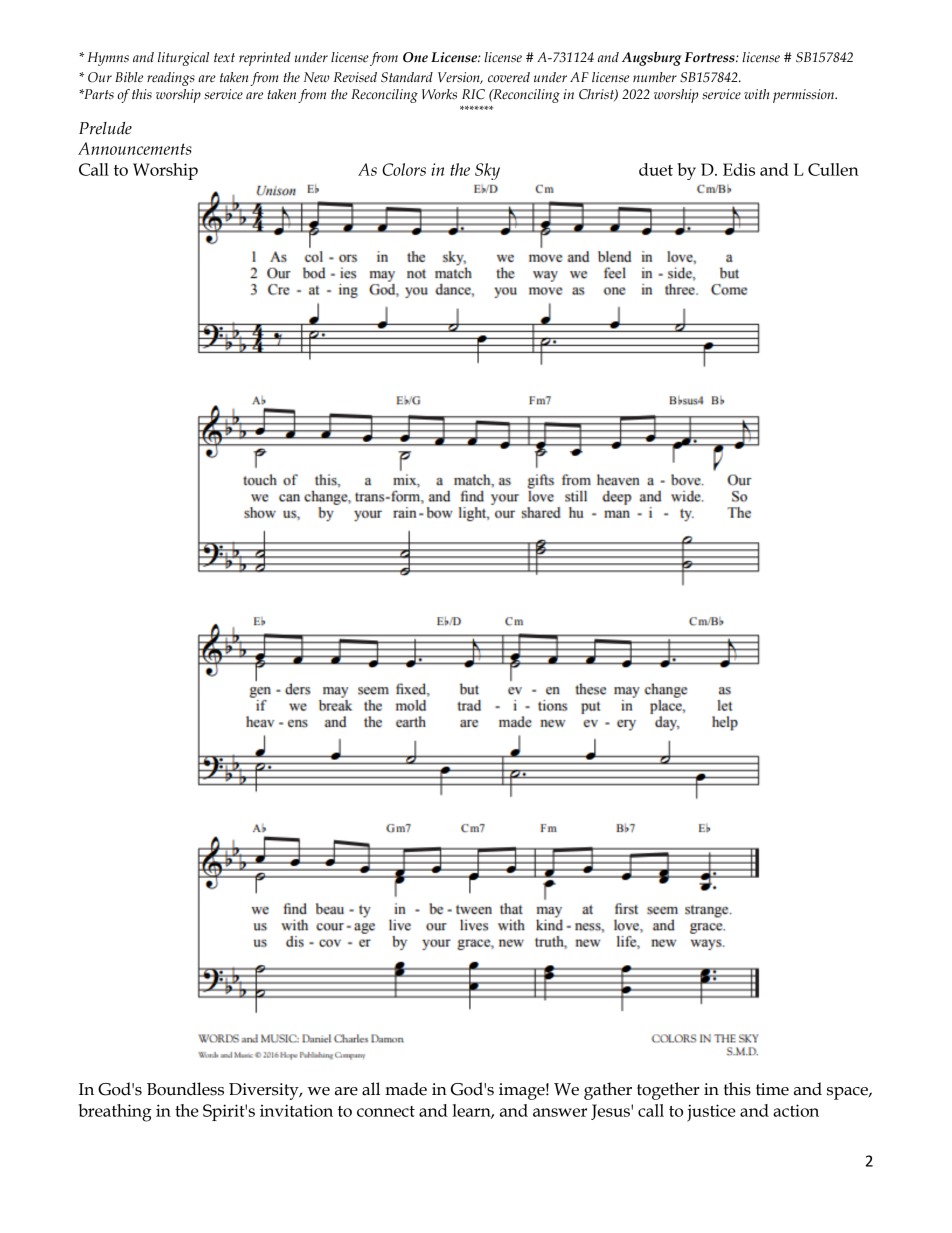  What do you see at coordinates (772, 1089) in the screenshot?
I see `time` at bounding box center [772, 1089].
